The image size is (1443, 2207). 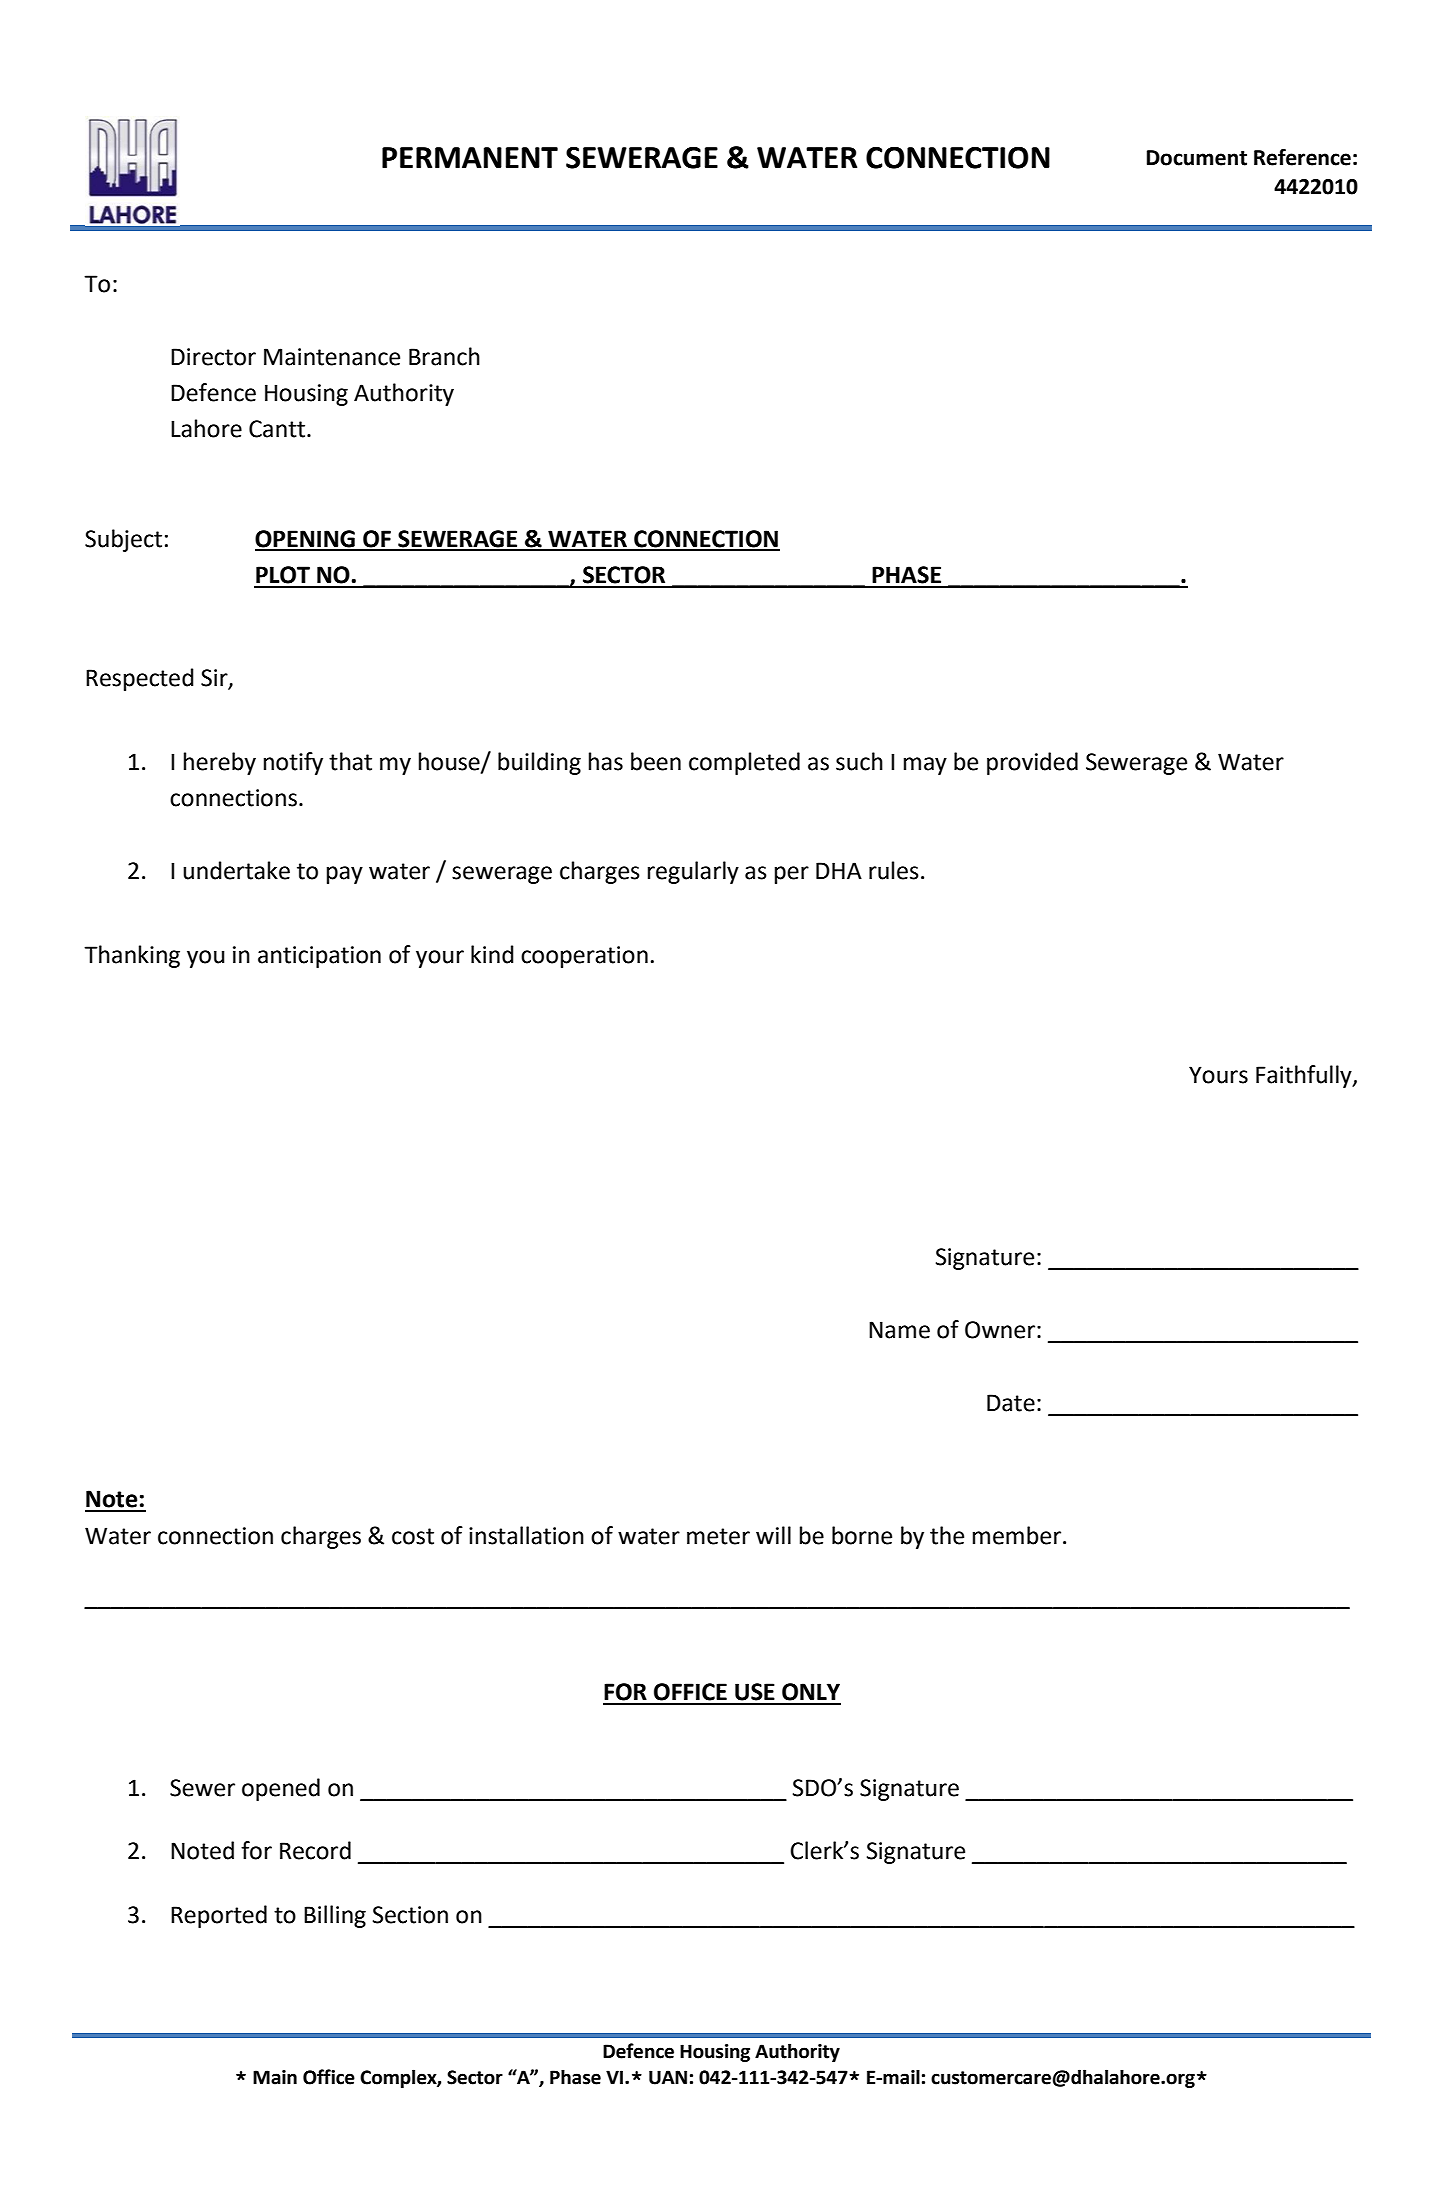 What do you see at coordinates (1011, 1403) in the document?
I see `Date` at bounding box center [1011, 1403].
